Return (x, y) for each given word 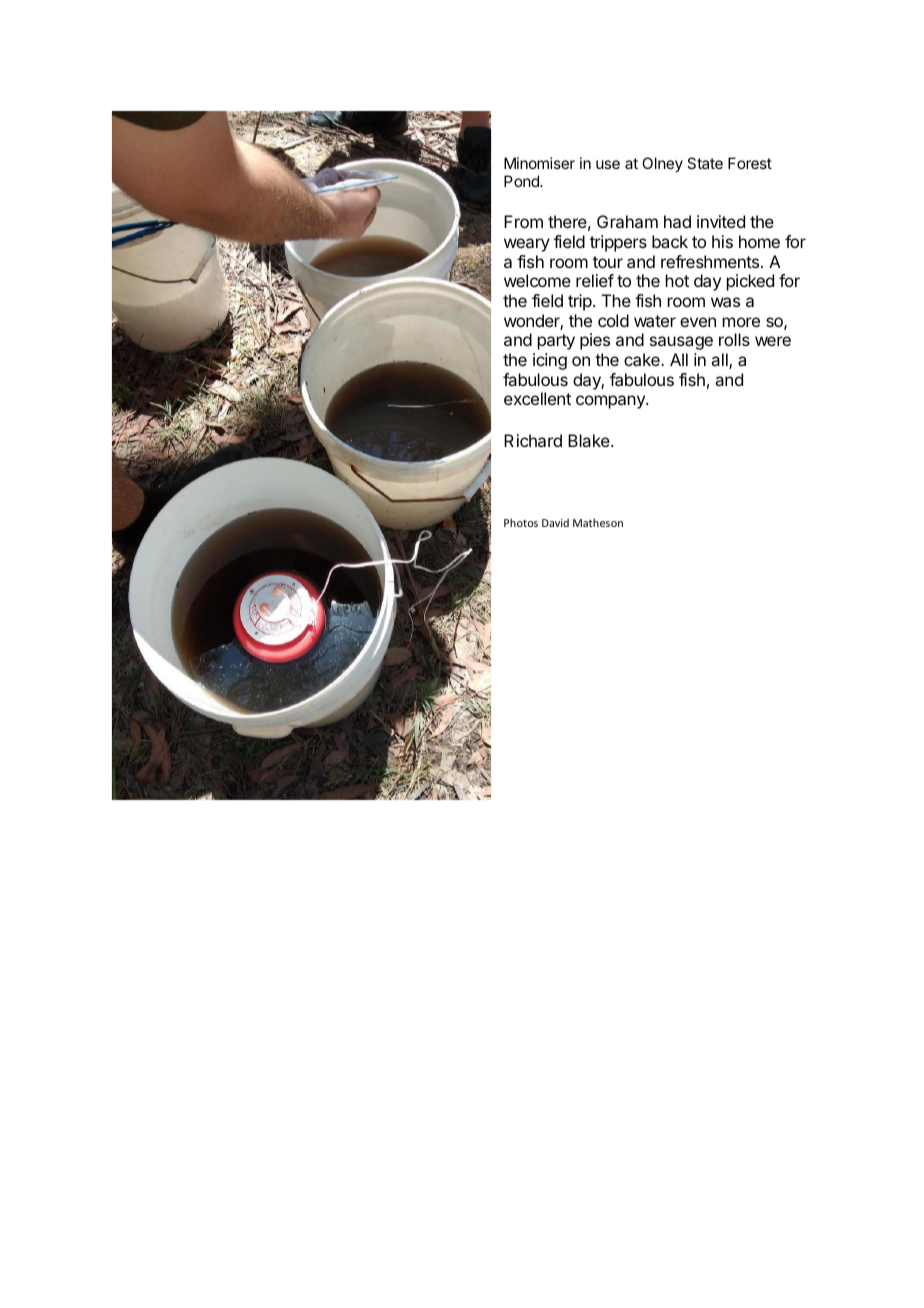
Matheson (598, 522)
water (655, 321)
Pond (522, 181)
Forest (750, 163)
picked (750, 282)
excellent (537, 398)
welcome (537, 280)
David (555, 522)
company (611, 402)
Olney (662, 165)
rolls (734, 339)
